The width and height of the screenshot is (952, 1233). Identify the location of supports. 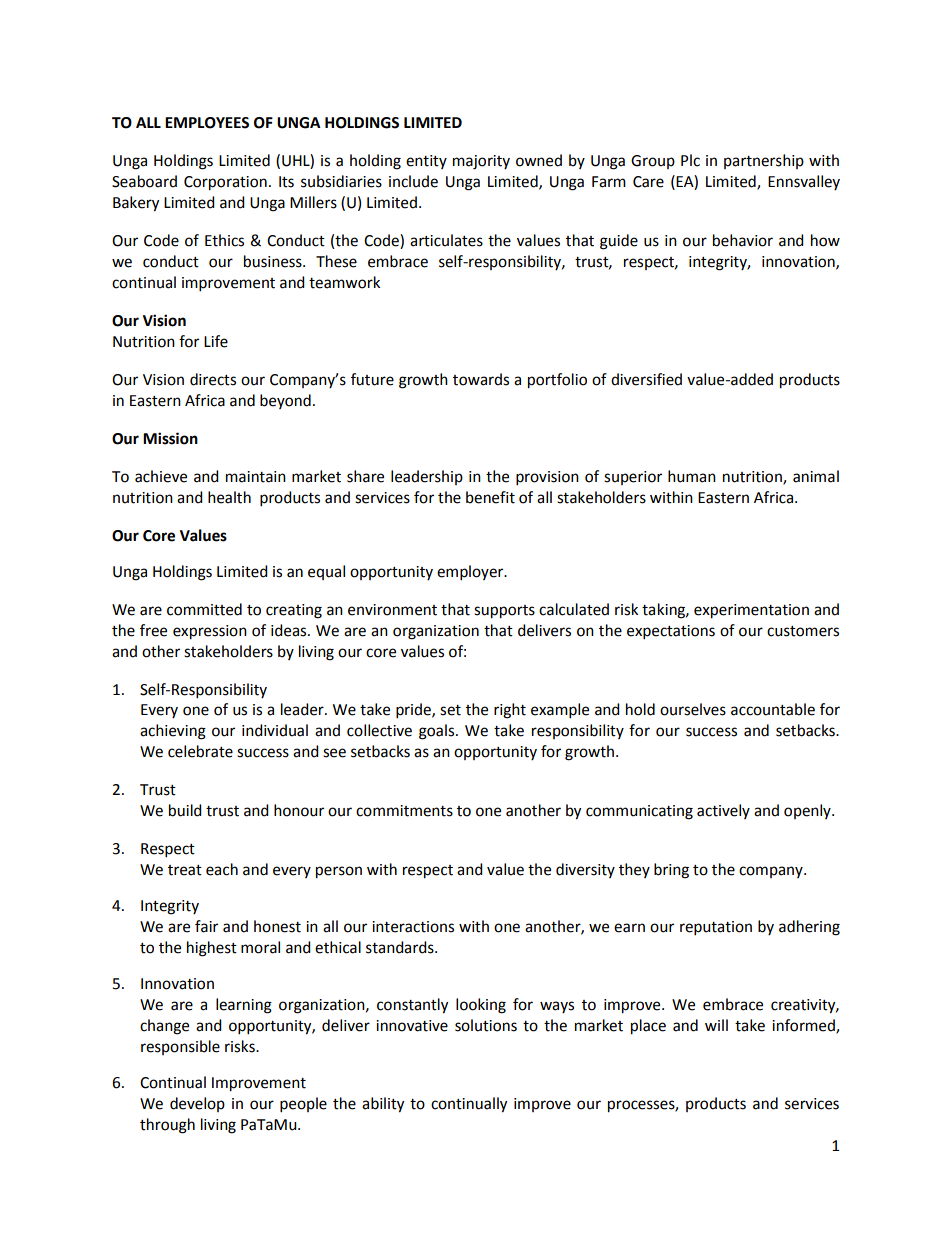
(504, 612).
